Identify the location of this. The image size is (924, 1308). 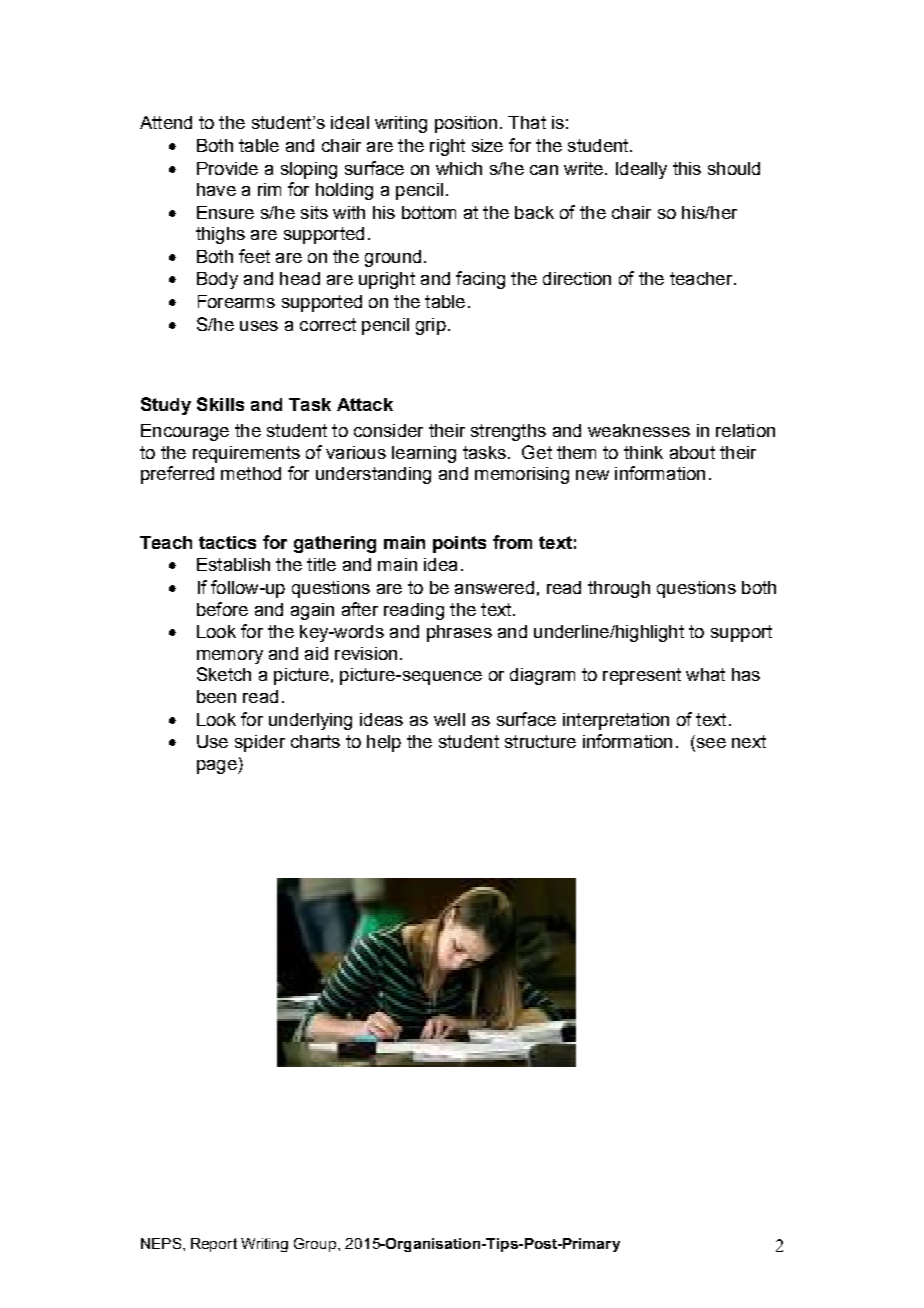
(687, 168).
